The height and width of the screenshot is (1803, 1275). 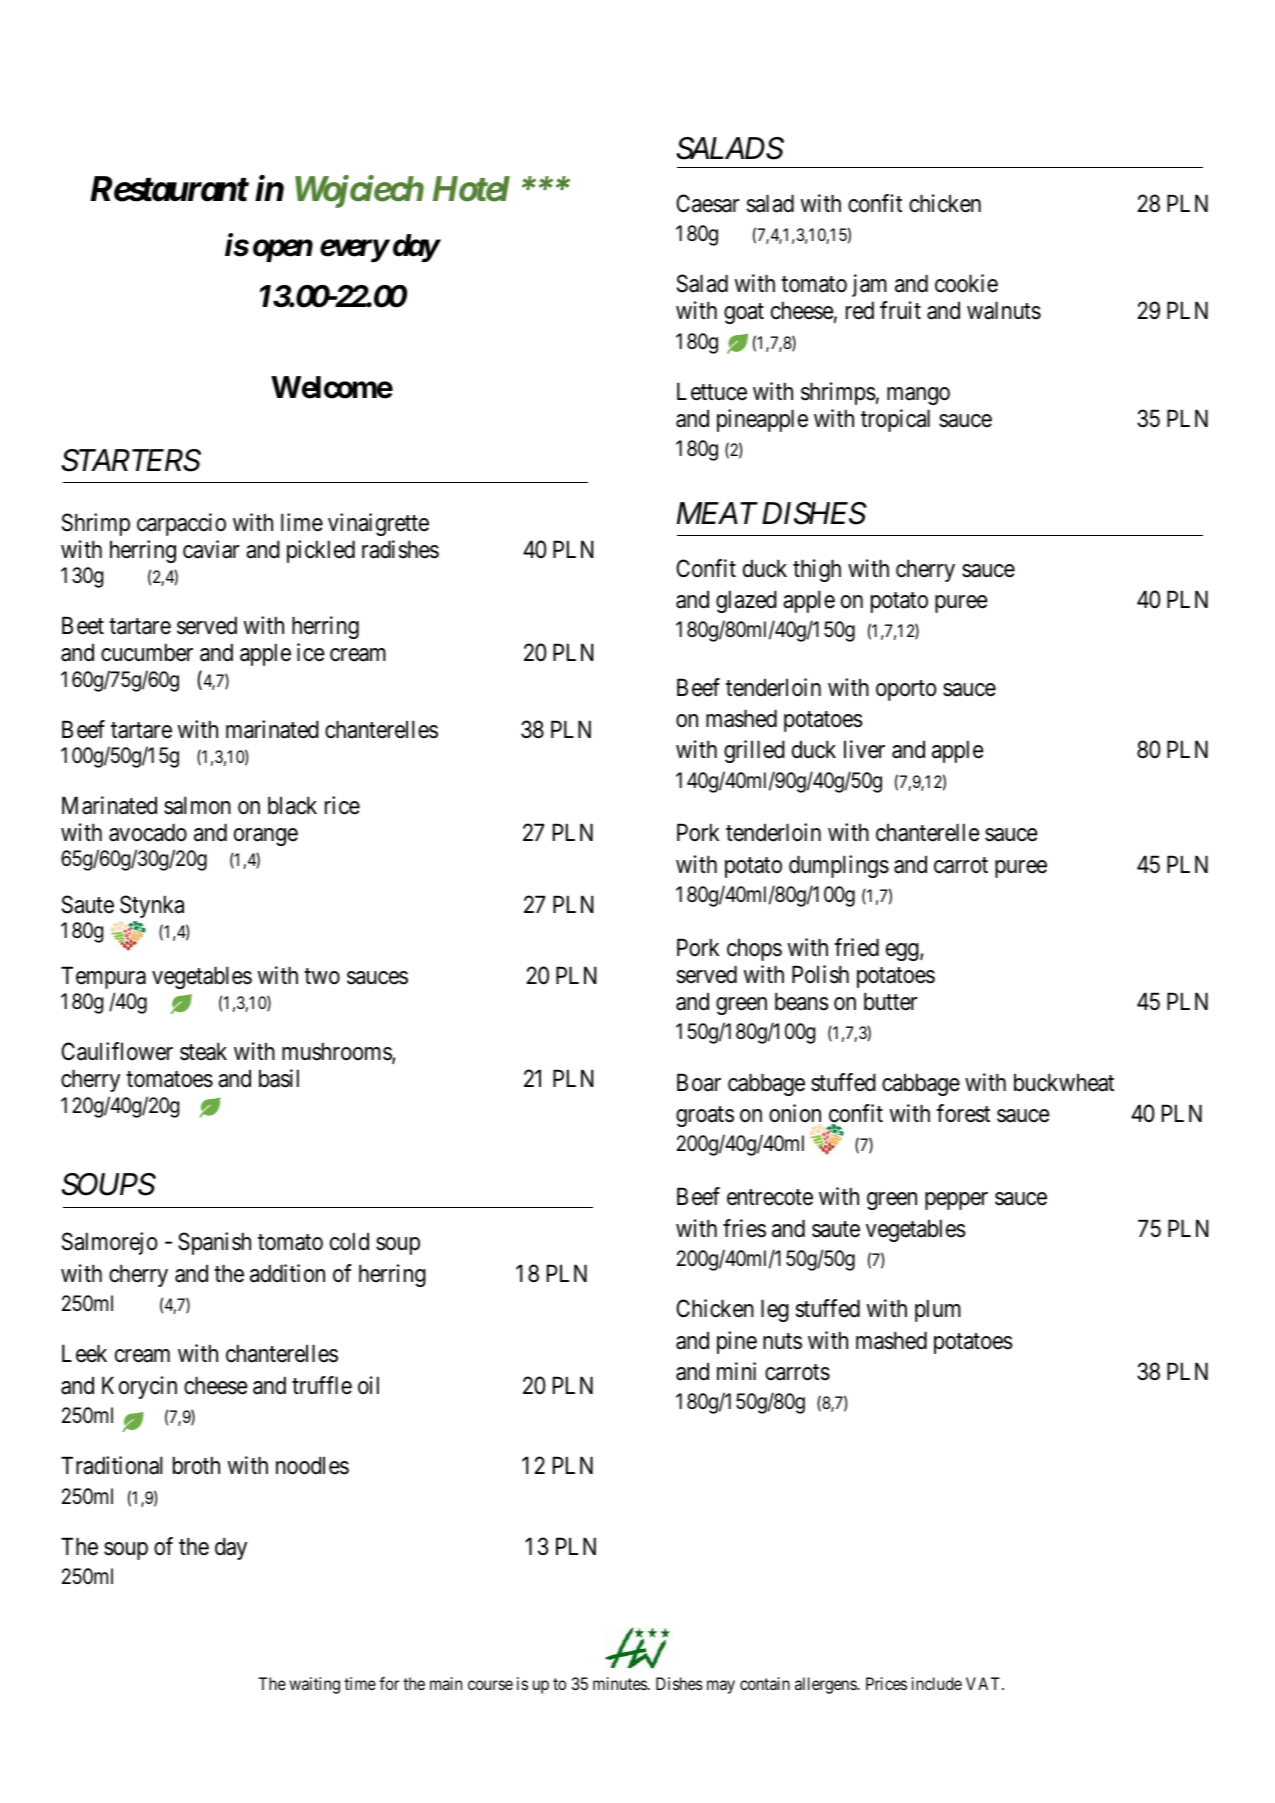 I want to click on waiting, so click(x=314, y=1685).
